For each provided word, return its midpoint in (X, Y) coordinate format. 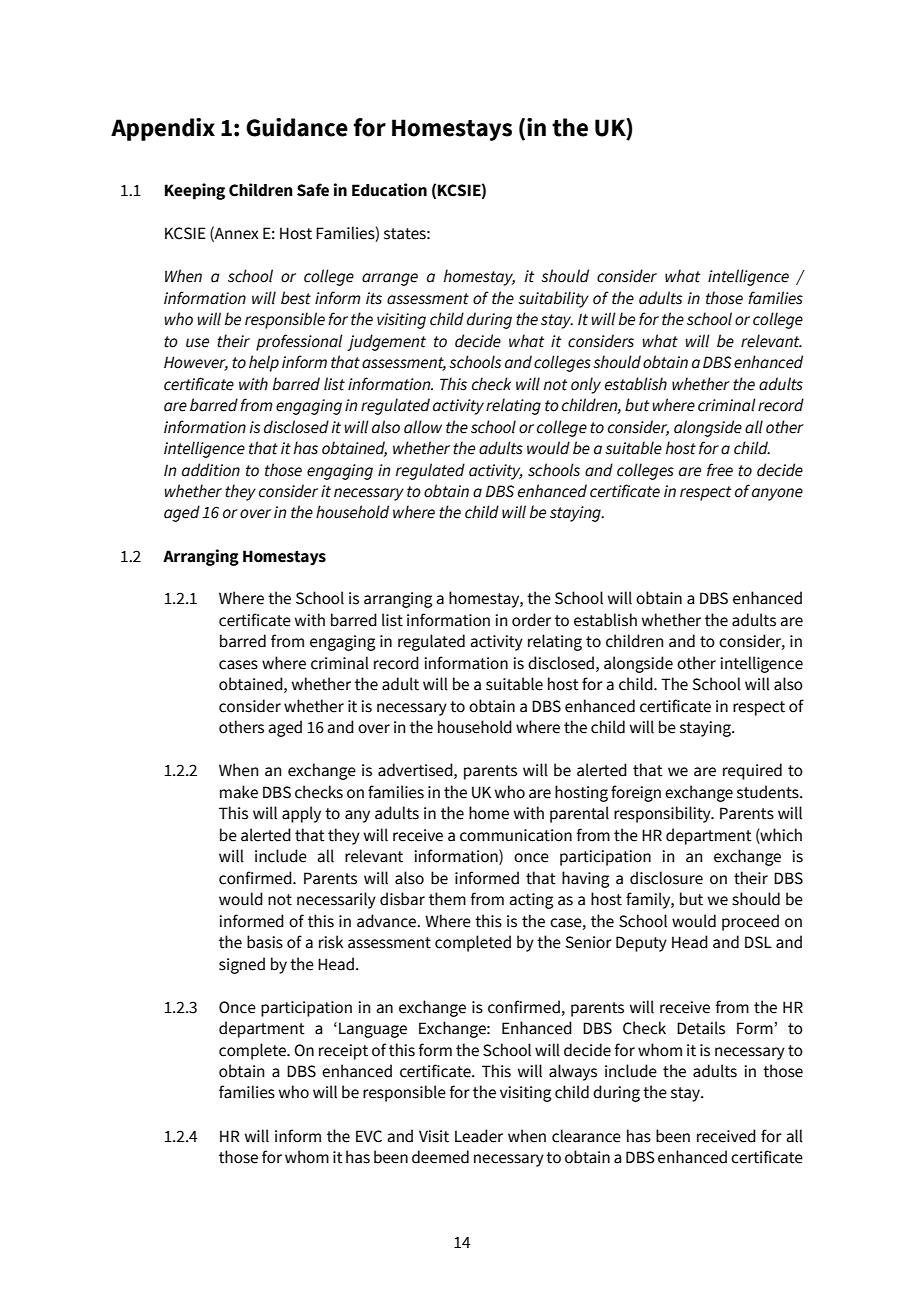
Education (389, 190)
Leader (479, 1136)
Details (701, 1028)
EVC (369, 1136)
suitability (553, 299)
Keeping (195, 191)
